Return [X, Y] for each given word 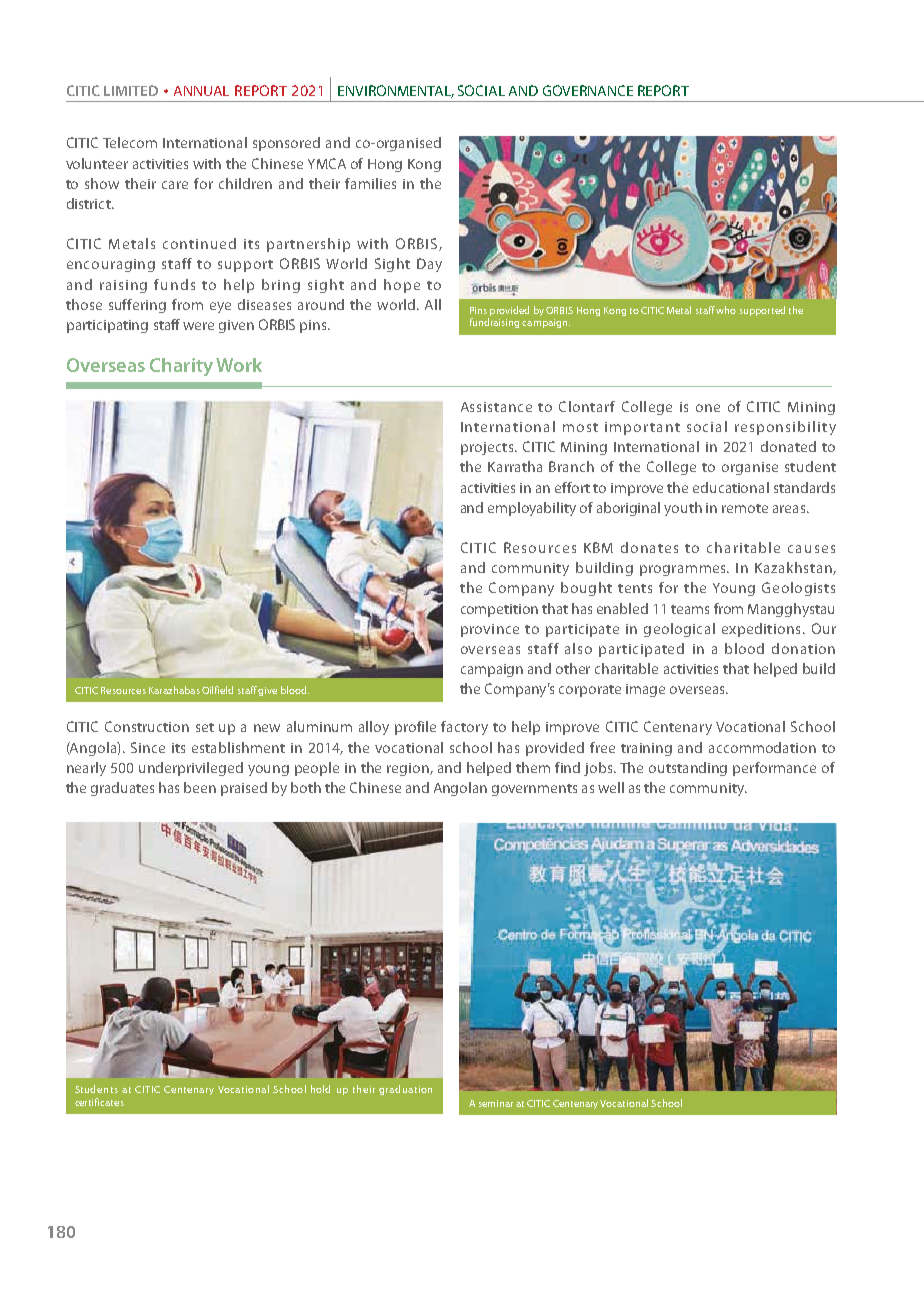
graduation [405, 1090]
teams [690, 609]
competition [499, 610]
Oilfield [217, 690]
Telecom [130, 142]
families [370, 183]
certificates [99, 1102]
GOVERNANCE [588, 90]
